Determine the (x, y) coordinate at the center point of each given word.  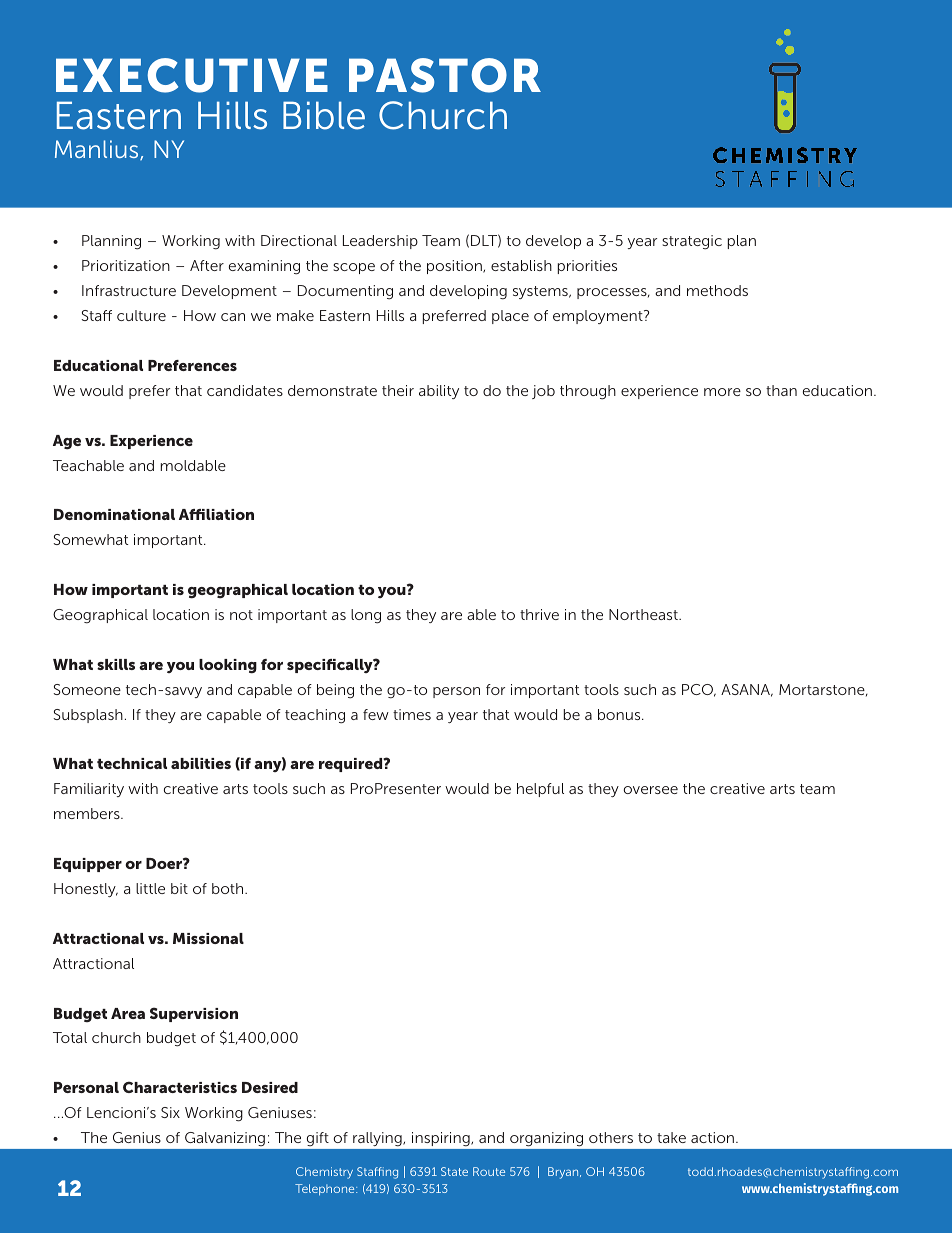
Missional (208, 938)
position (455, 267)
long (366, 616)
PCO (699, 690)
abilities (201, 763)
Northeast (644, 614)
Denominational (114, 514)
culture (141, 315)
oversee (651, 790)
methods (717, 290)
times (412, 714)
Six (170, 1112)
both (229, 888)
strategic (692, 242)
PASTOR (445, 75)
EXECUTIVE (192, 75)
